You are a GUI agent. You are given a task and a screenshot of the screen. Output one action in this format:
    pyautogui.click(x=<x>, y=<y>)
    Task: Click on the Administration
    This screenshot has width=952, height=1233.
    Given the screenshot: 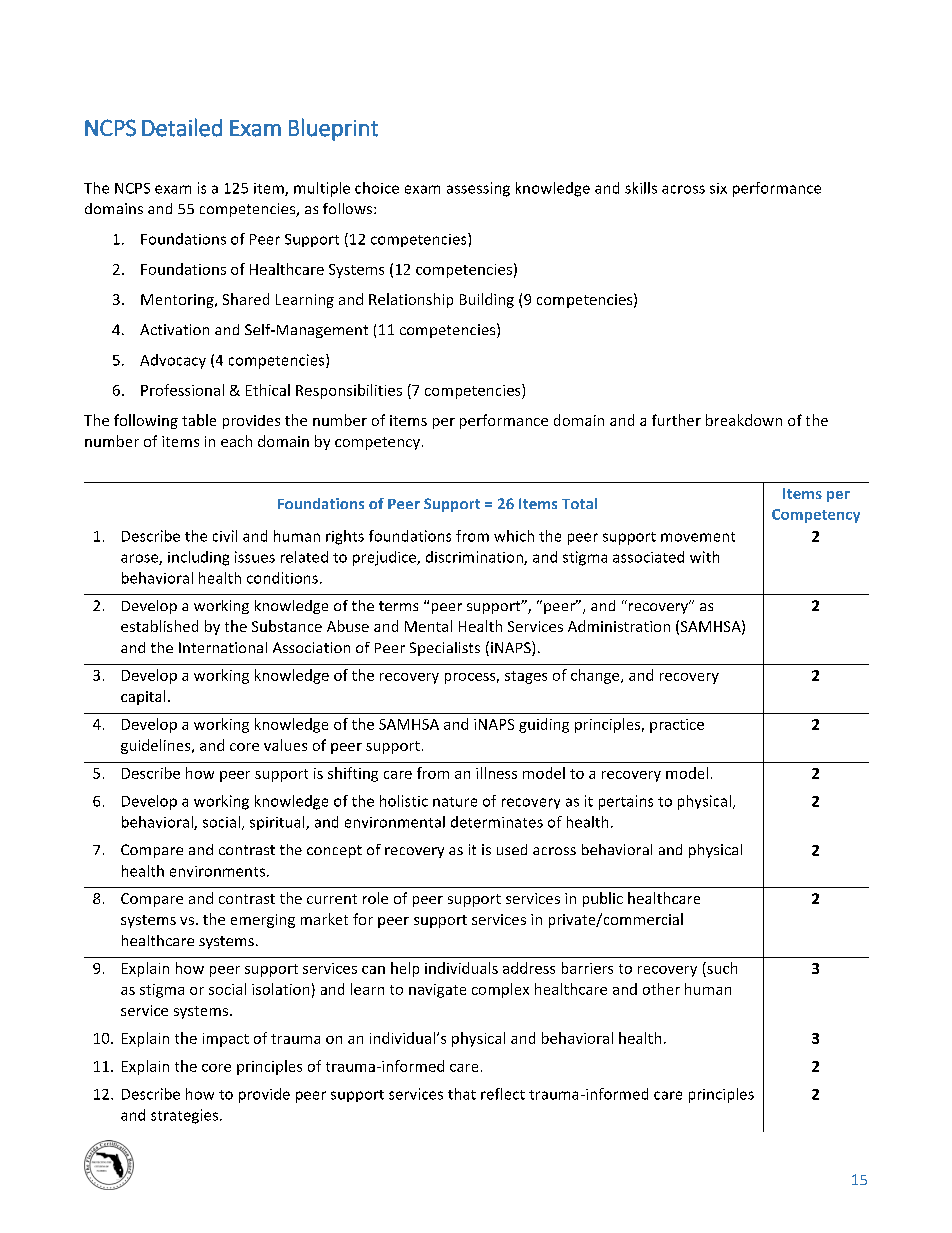 What is the action you would take?
    pyautogui.click(x=619, y=626)
